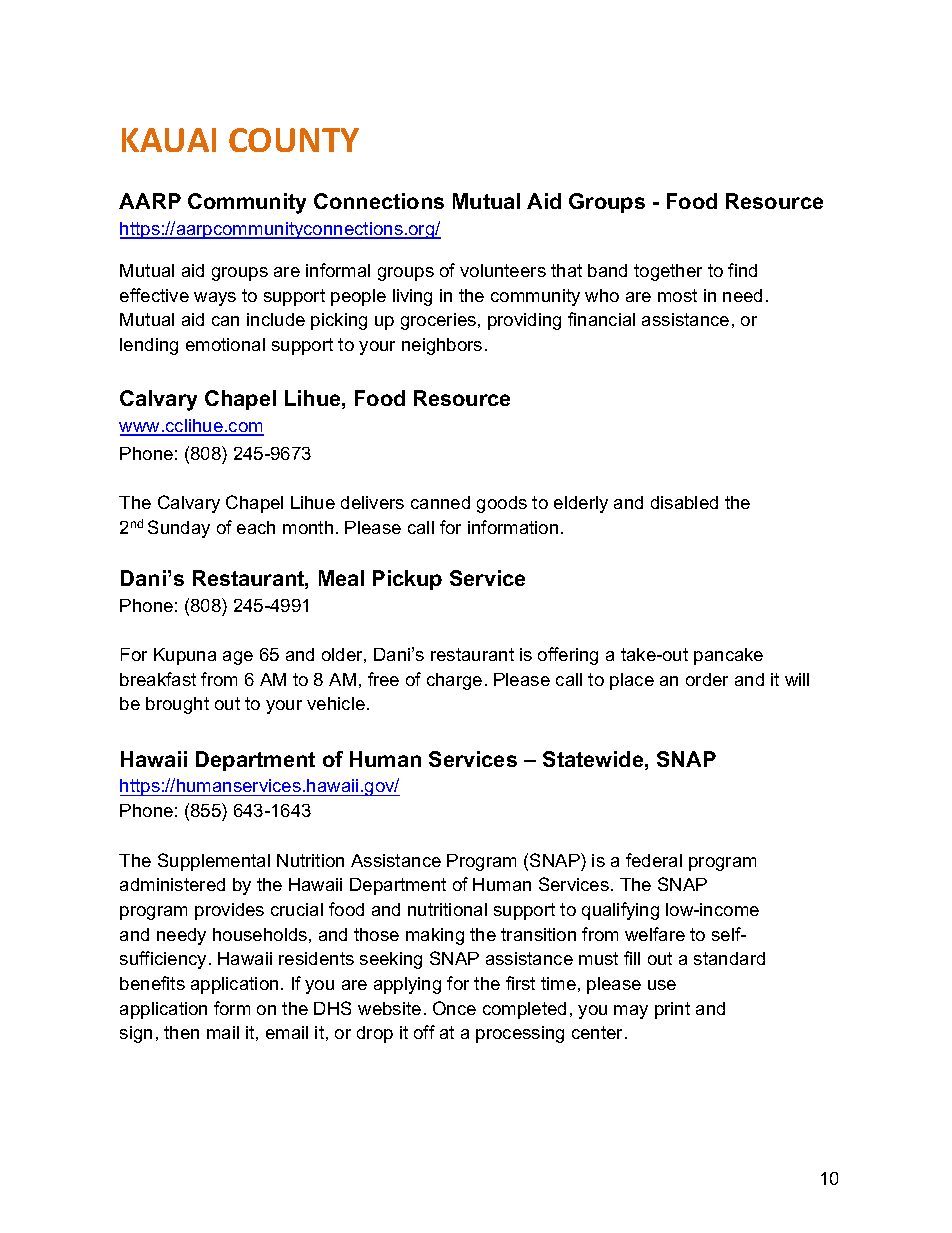 This page has width=952, height=1233. I want to click on then, so click(181, 1032).
